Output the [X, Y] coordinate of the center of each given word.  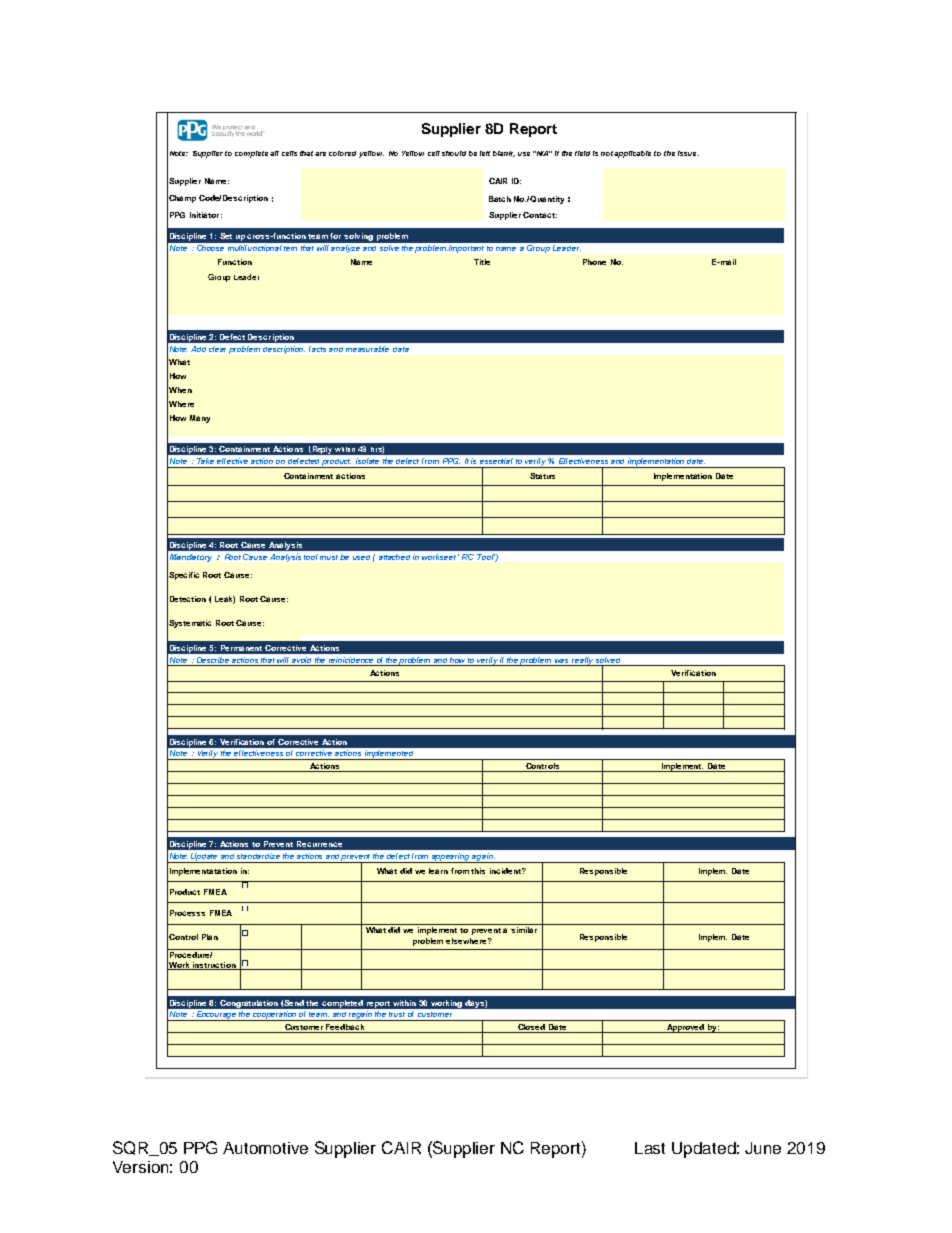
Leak [225, 600]
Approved [685, 1028]
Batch [500, 199]
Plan [210, 937]
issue [688, 153]
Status [542, 476]
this [478, 871]
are [320, 154]
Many [200, 419]
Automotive [265, 1148]
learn [438, 871]
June [763, 1148]
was [561, 661]
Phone [594, 262]
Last [650, 1148]
